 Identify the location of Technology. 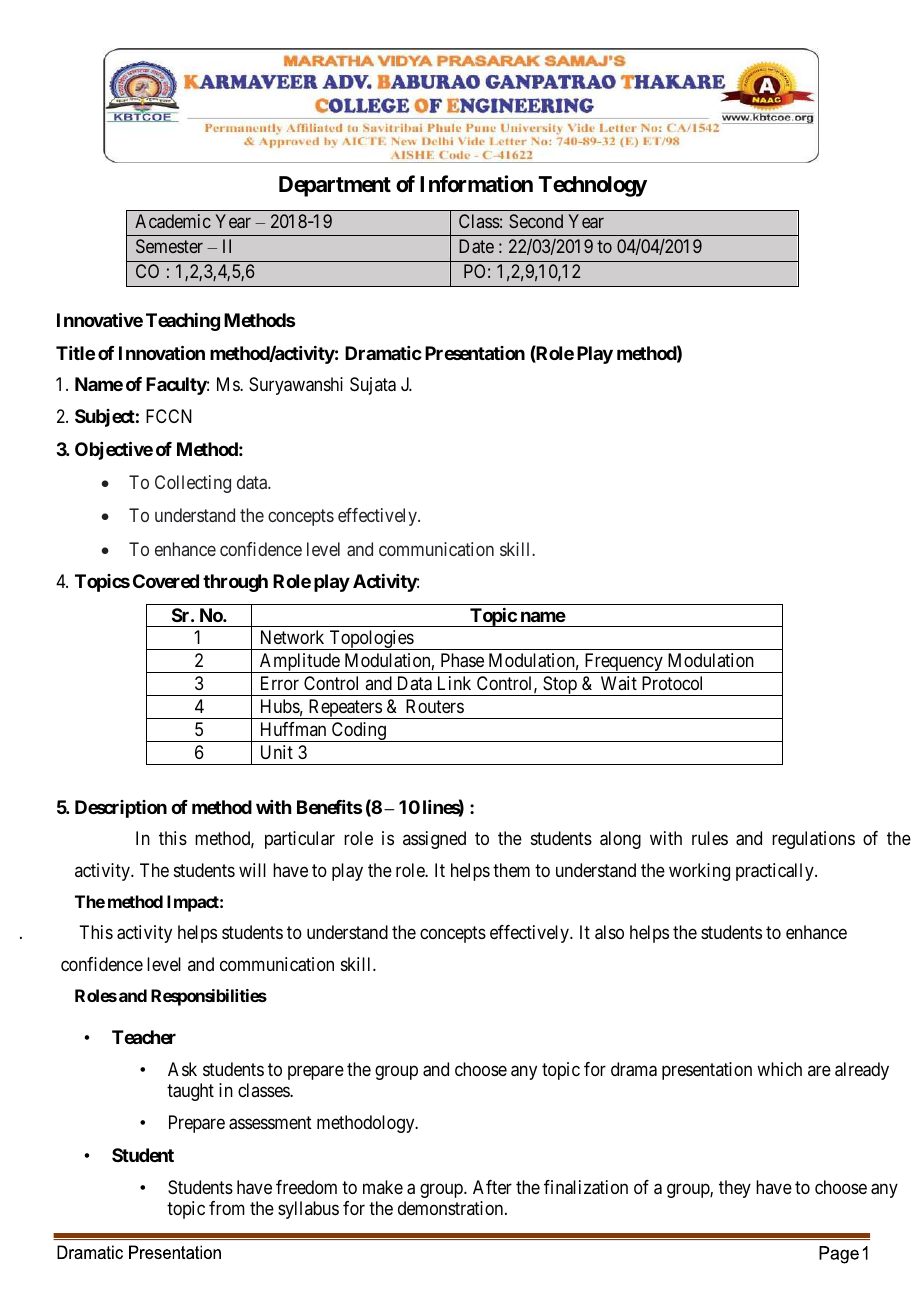
(592, 186).
